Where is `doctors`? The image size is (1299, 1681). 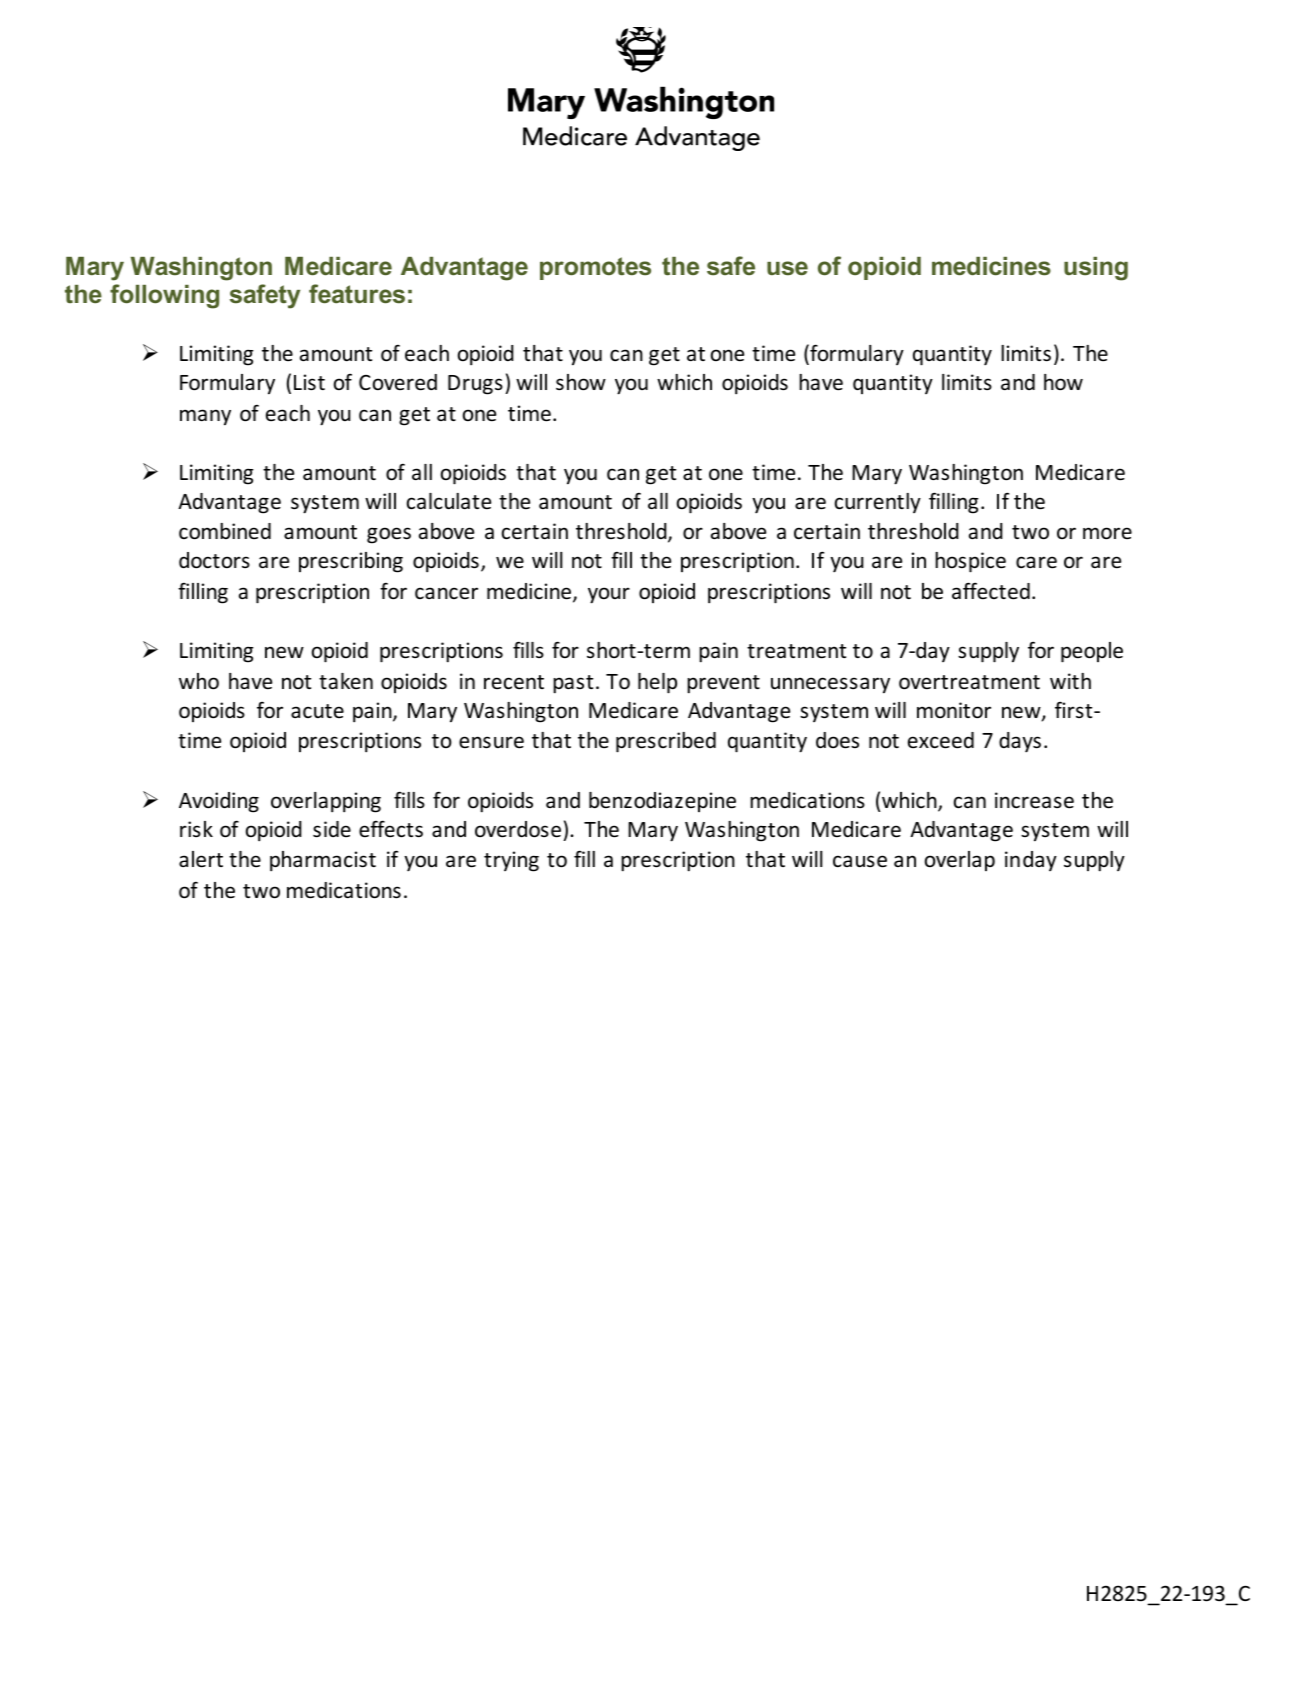 doctors is located at coordinates (214, 560).
